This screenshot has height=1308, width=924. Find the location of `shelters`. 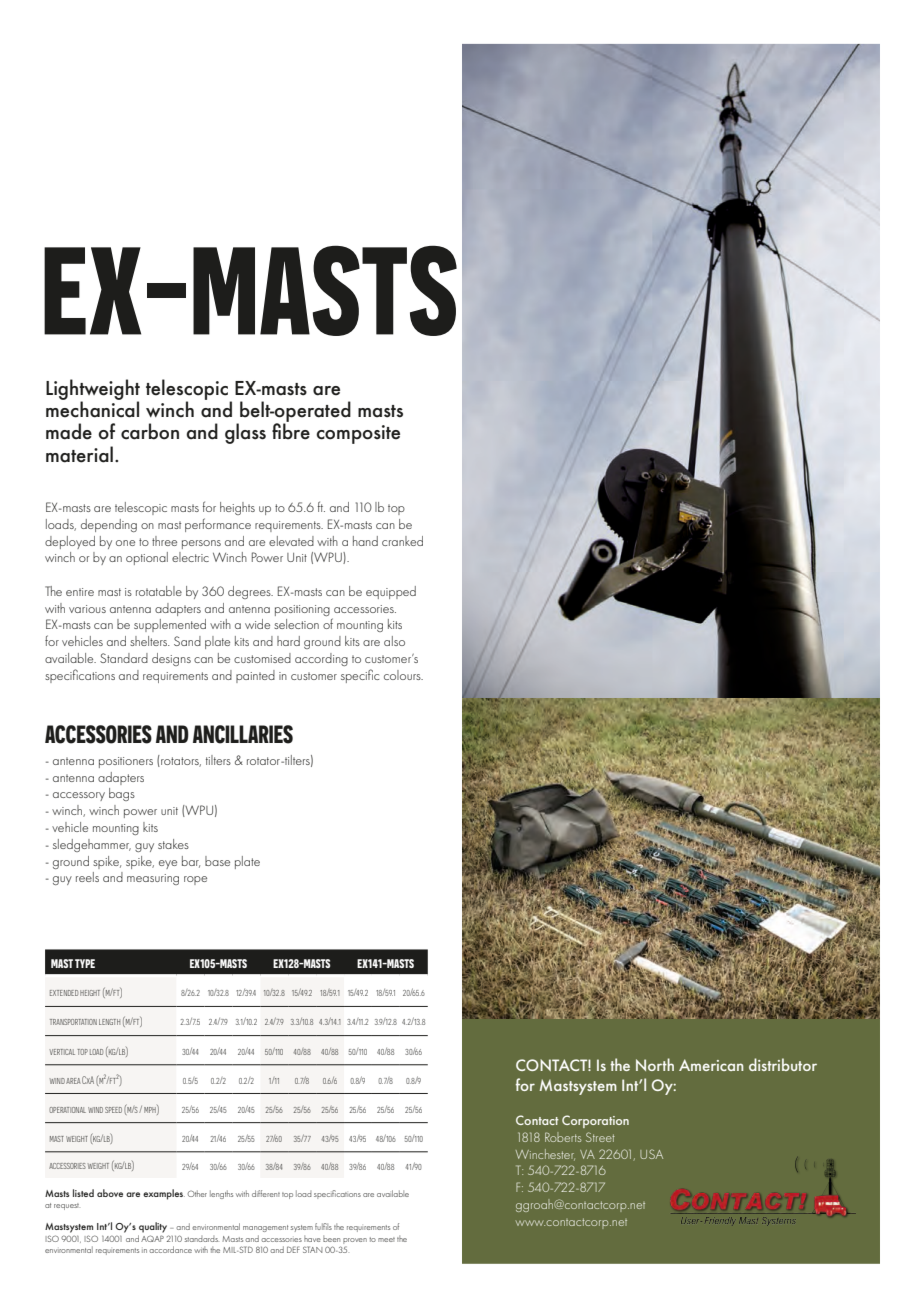

shelters is located at coordinates (150, 641).
